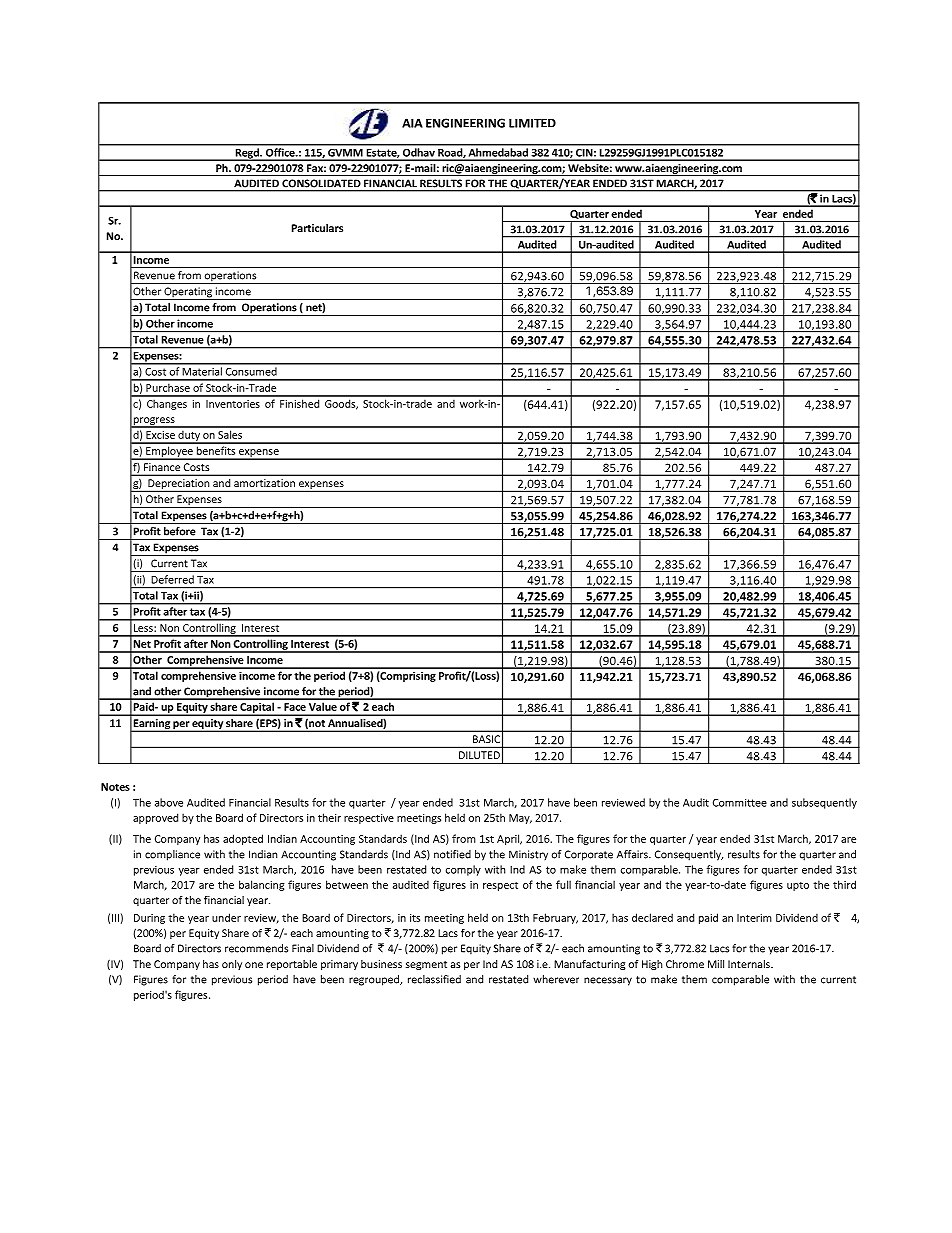 The width and height of the page is (952, 1233). What do you see at coordinates (115, 787) in the page?
I see `Notes` at bounding box center [115, 787].
